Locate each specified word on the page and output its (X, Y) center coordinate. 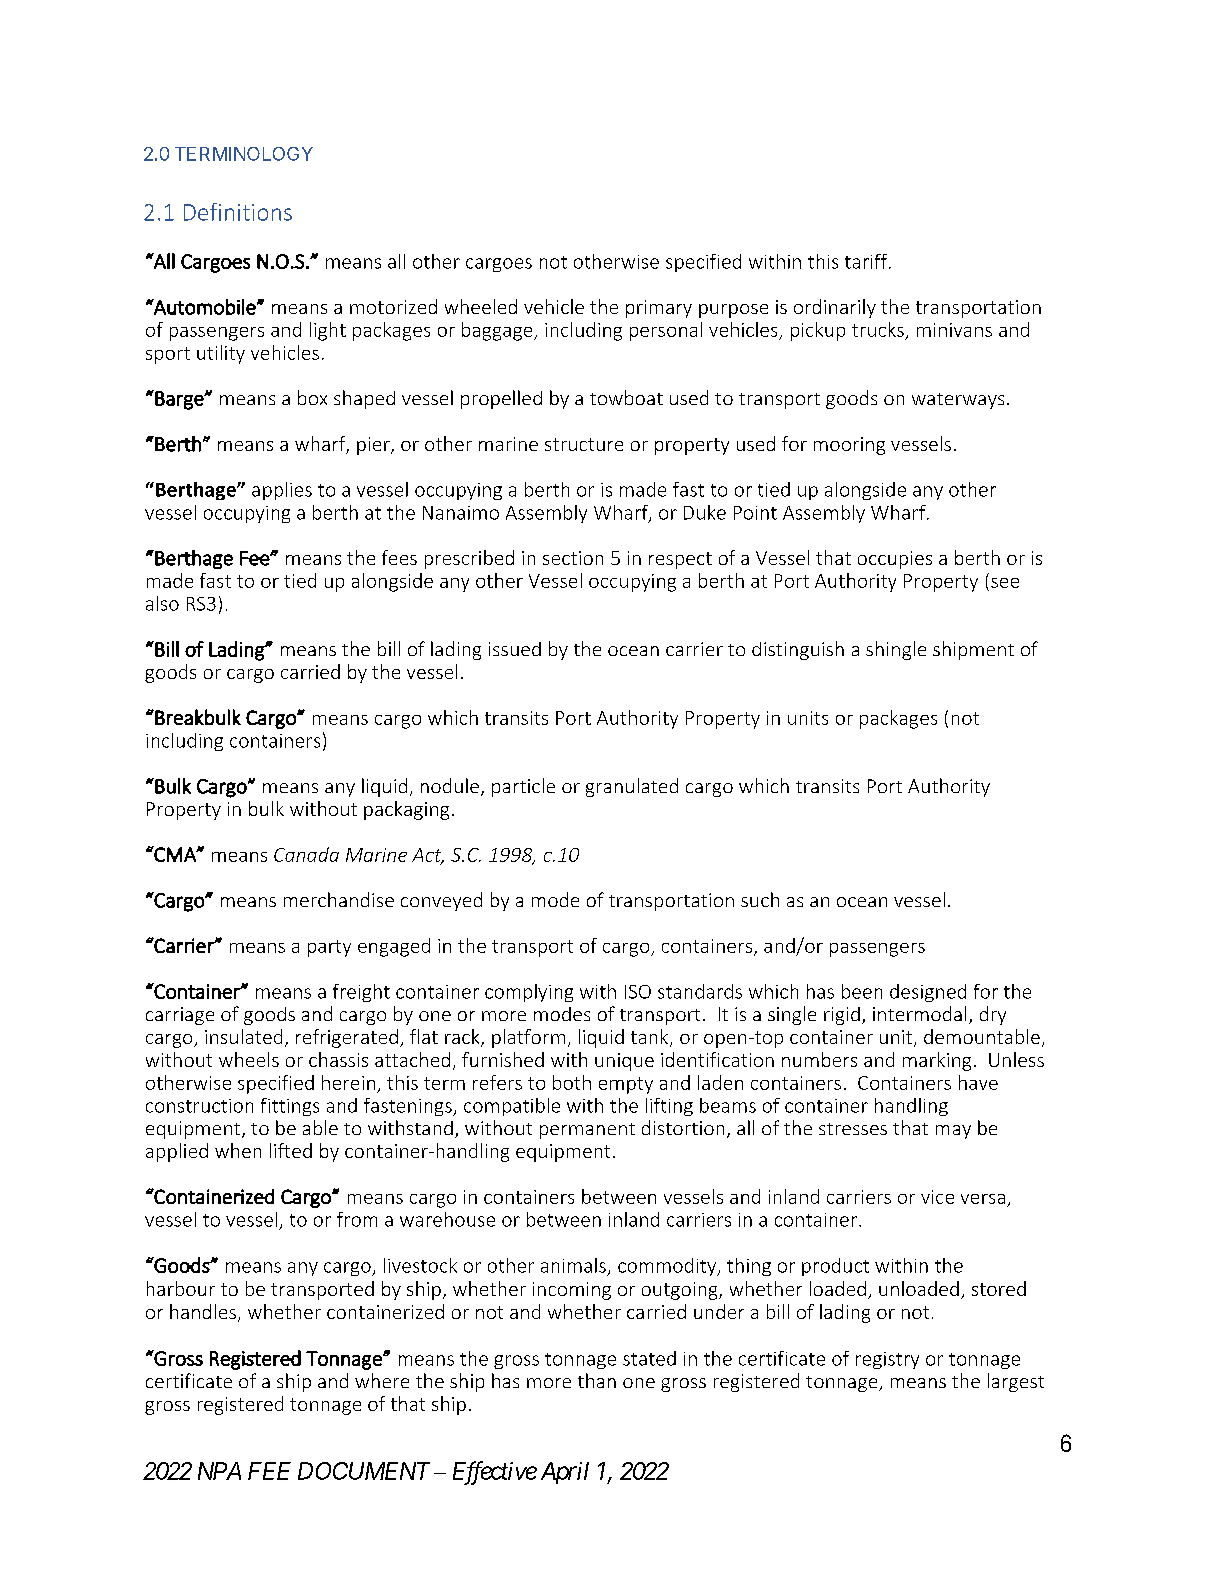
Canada (306, 854)
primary (659, 309)
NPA (219, 1471)
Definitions (238, 212)
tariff (867, 261)
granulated (632, 787)
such (760, 899)
